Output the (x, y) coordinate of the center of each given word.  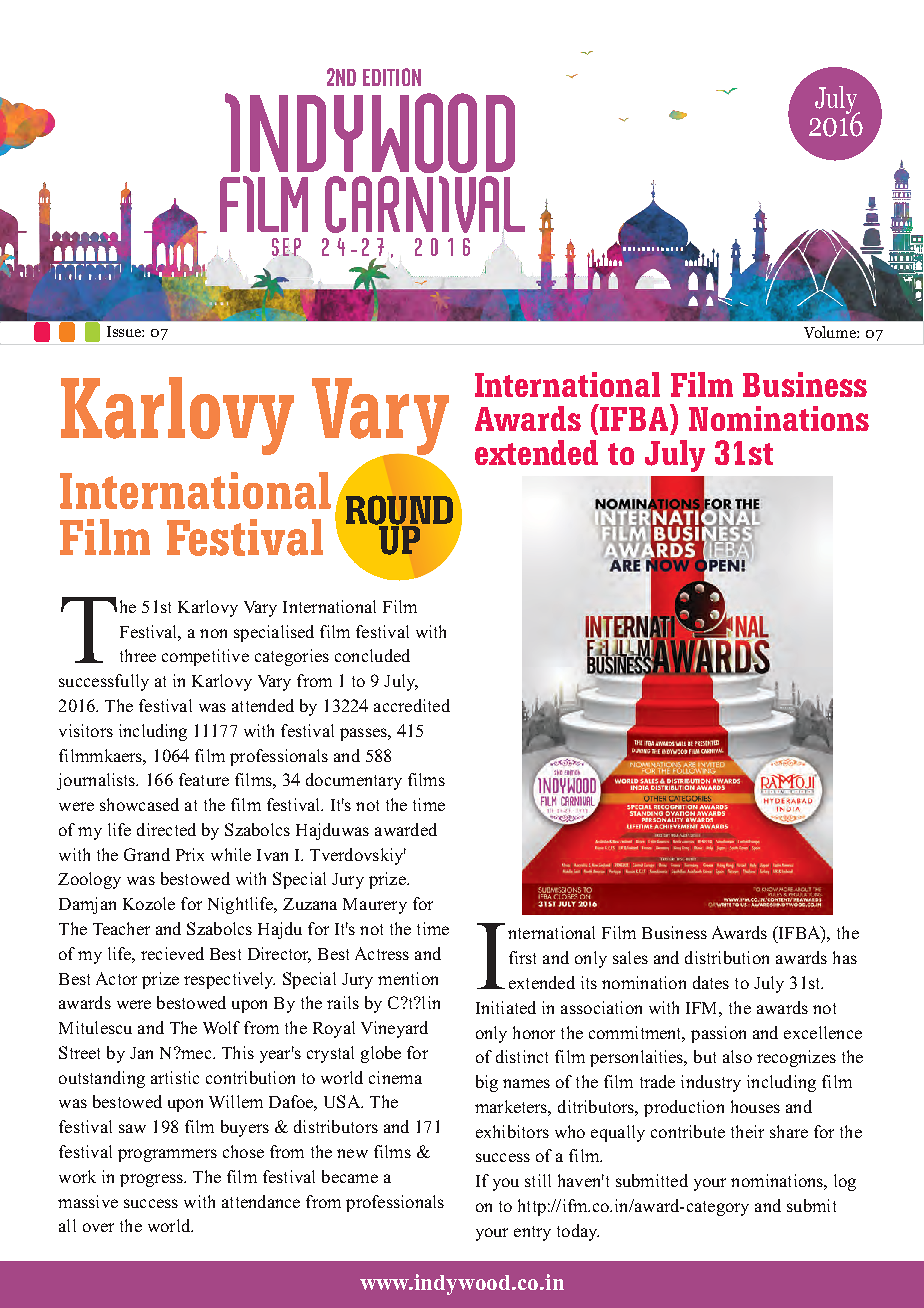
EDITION (392, 77)
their (747, 1131)
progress (152, 1180)
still (538, 1180)
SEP (286, 248)
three (138, 655)
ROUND (399, 511)
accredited (412, 705)
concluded (372, 655)
